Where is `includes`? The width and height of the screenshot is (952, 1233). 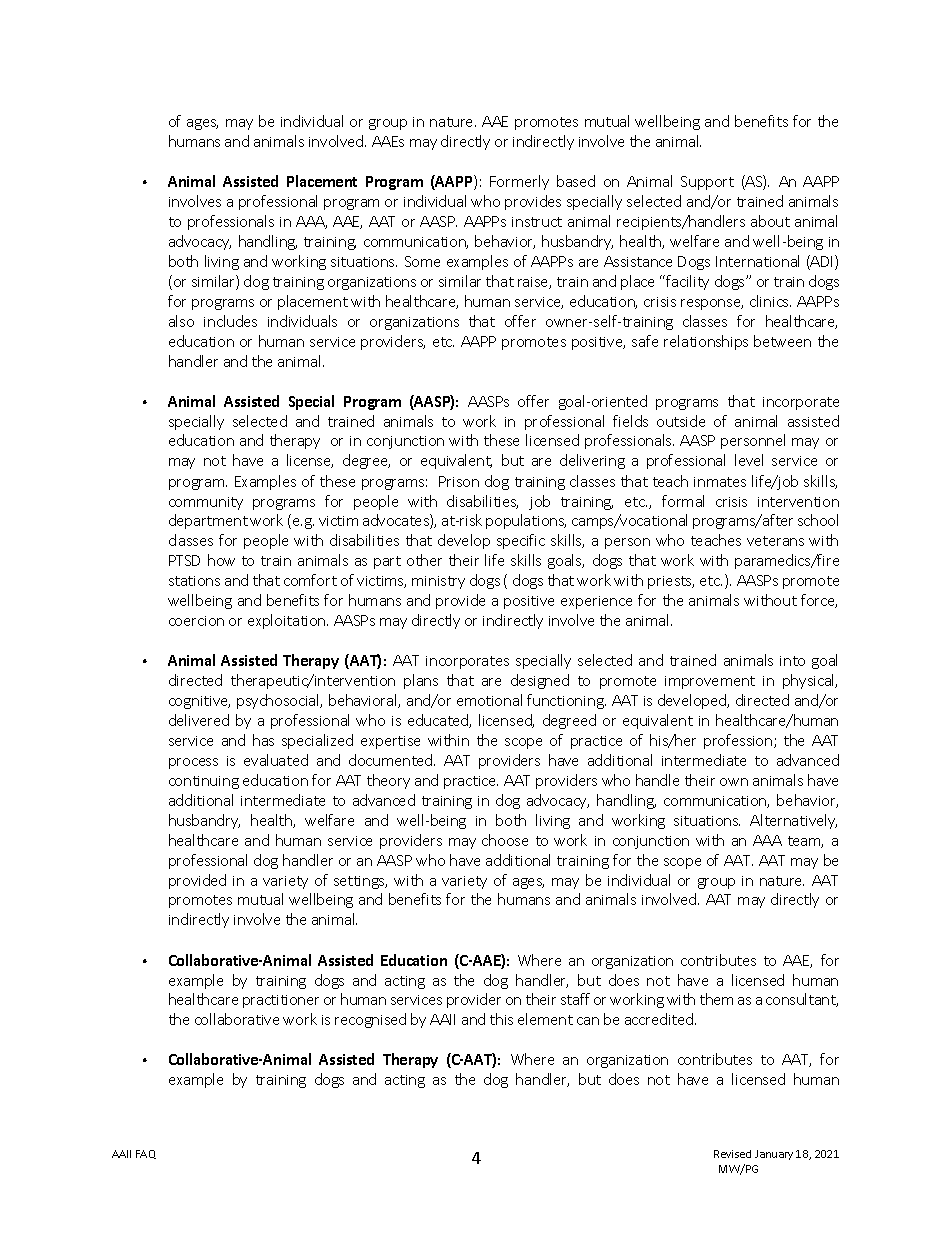 includes is located at coordinates (230, 321).
